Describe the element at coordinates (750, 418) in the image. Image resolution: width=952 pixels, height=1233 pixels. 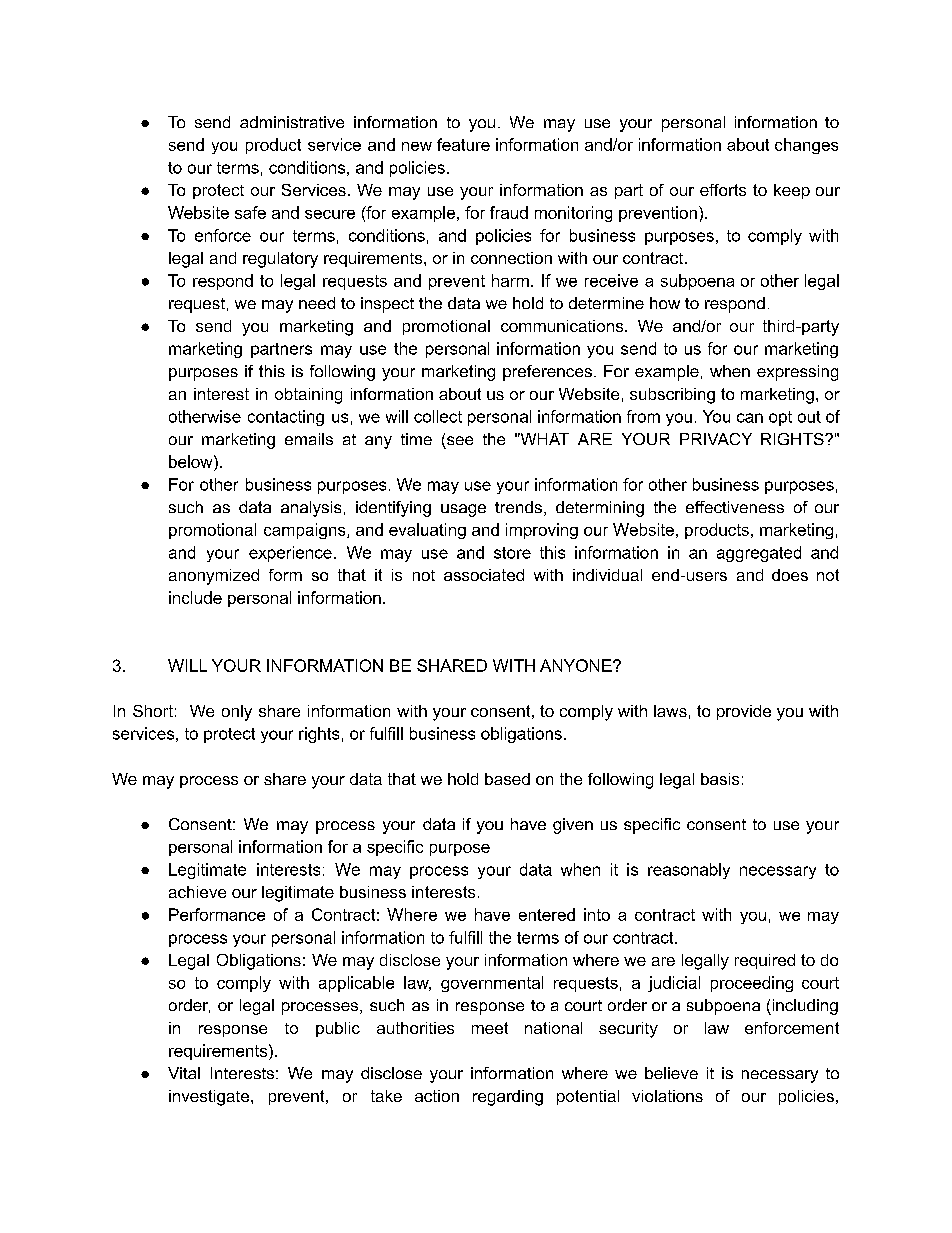
I see `can` at that location.
